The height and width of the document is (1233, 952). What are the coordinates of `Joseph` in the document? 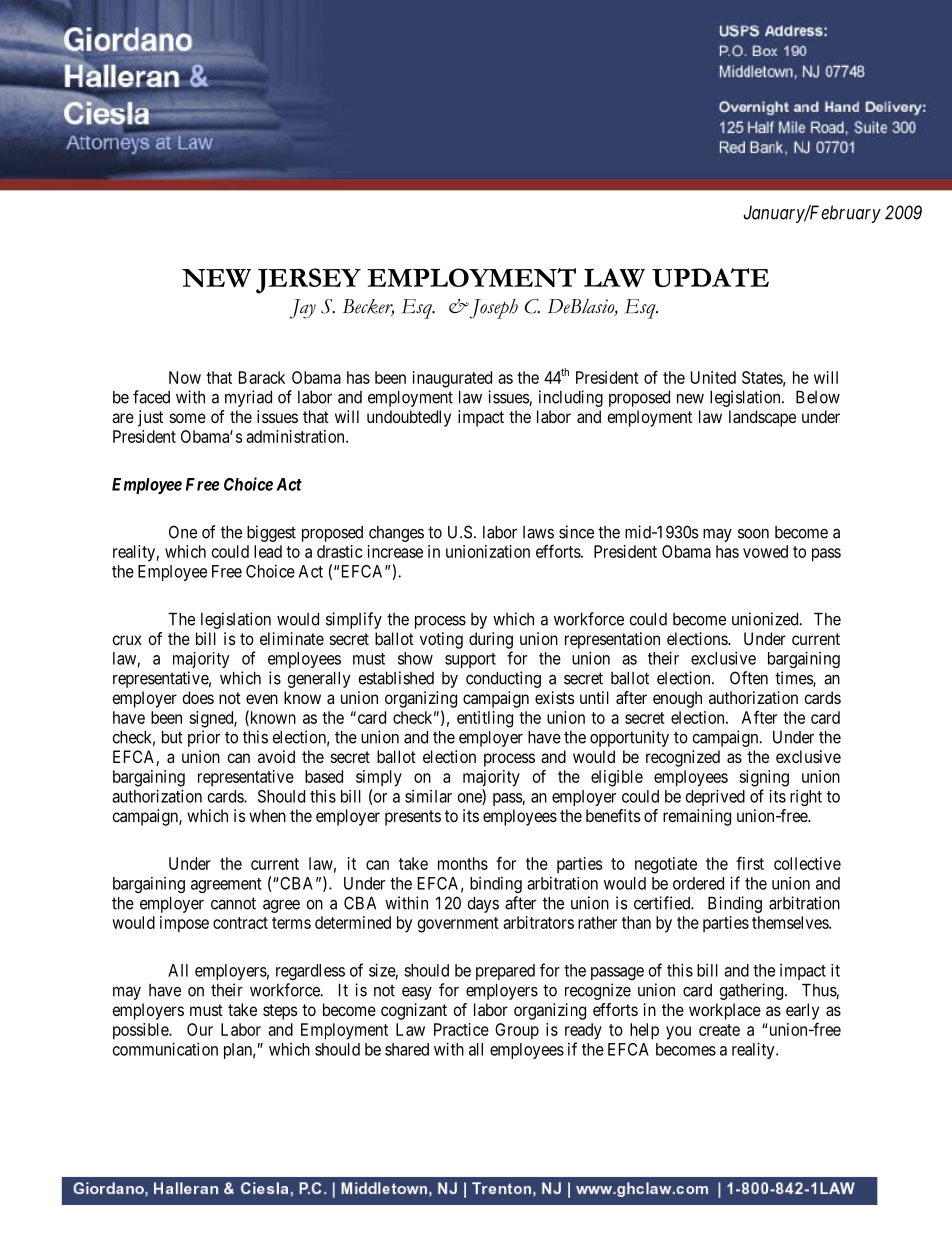 It's located at (492, 309).
